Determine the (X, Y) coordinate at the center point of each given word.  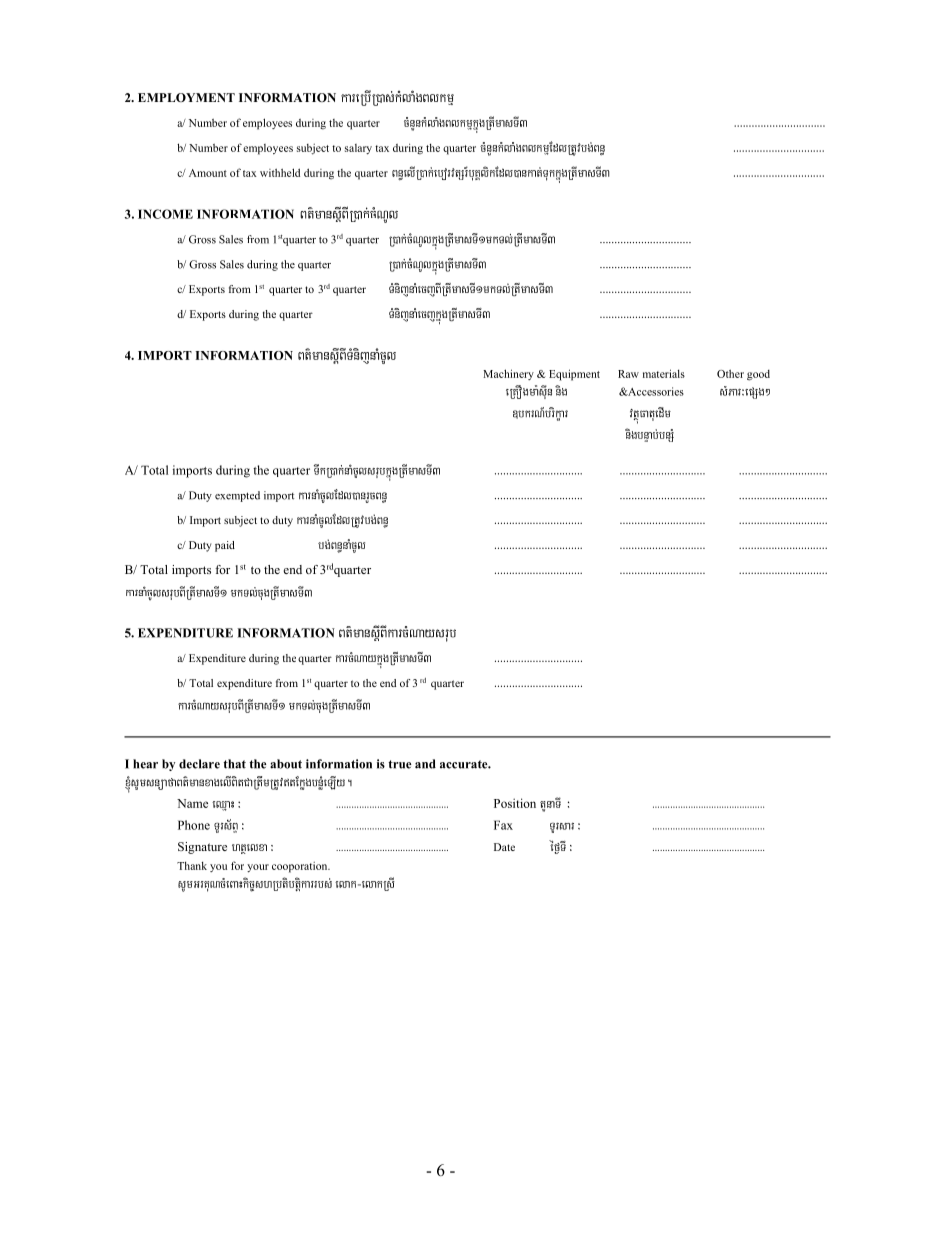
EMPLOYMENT (186, 97)
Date (504, 847)
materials (664, 373)
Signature (202, 848)
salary (358, 149)
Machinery (508, 374)
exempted (237, 496)
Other (730, 373)
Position (515, 803)
